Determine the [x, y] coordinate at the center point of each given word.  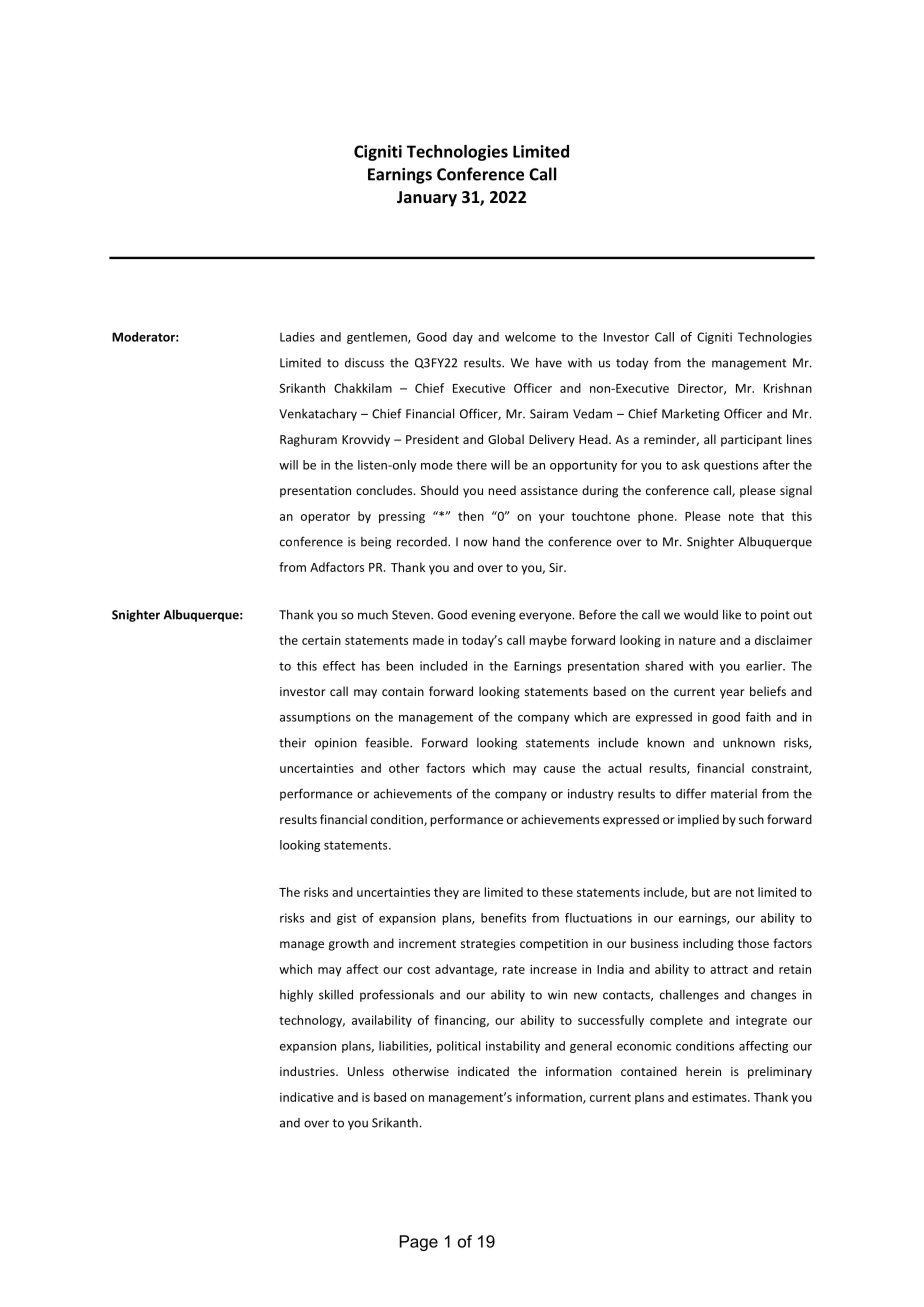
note [741, 516]
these [557, 892]
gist [346, 919]
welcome [530, 337]
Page [419, 1243]
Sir [557, 567]
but [701, 892]
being [376, 543]
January [427, 199]
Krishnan [788, 388]
